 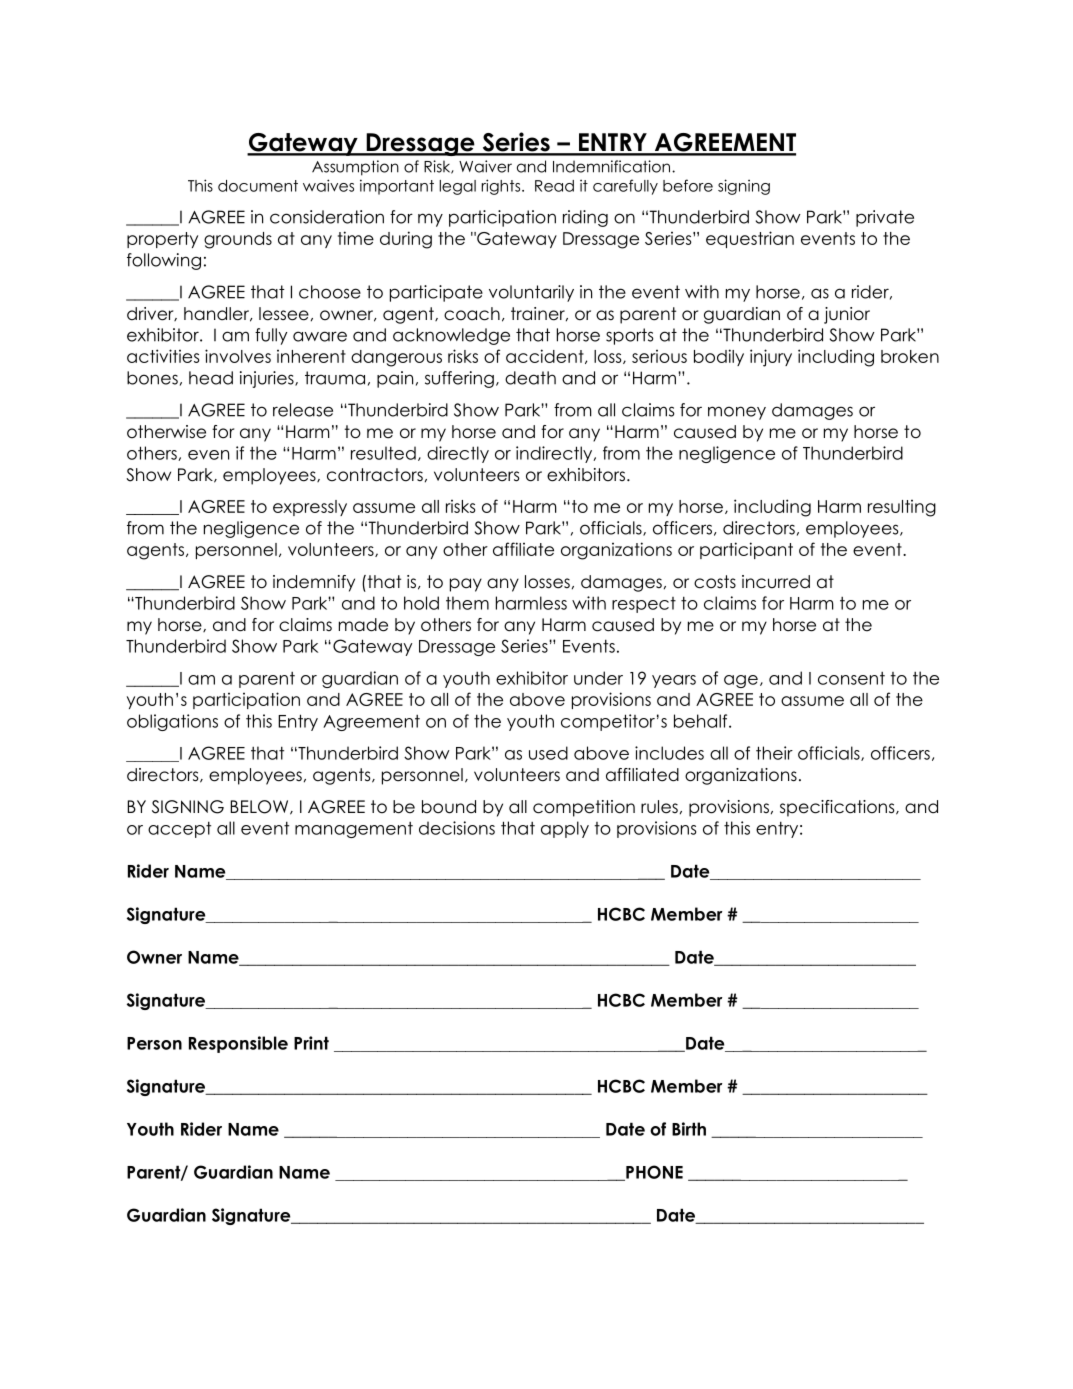 What do you see at coordinates (885, 218) in the screenshot?
I see `private` at bounding box center [885, 218].
